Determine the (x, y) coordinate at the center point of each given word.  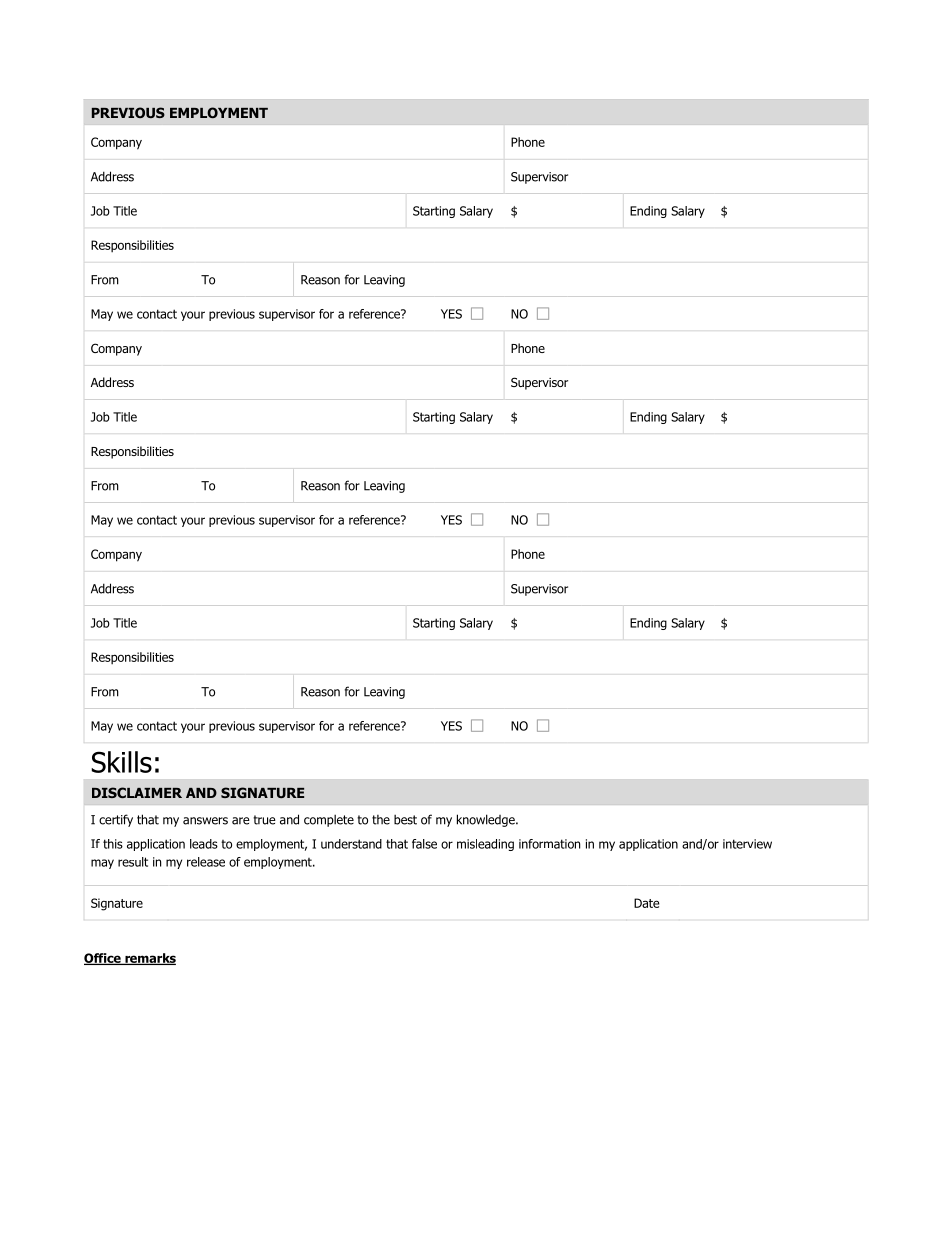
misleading (485, 845)
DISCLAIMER (137, 792)
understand (351, 844)
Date (647, 903)
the (381, 820)
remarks (149, 959)
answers (205, 821)
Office (103, 959)
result (133, 862)
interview (747, 844)
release (206, 862)
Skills (121, 762)
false (424, 844)
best (405, 819)
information (549, 844)
